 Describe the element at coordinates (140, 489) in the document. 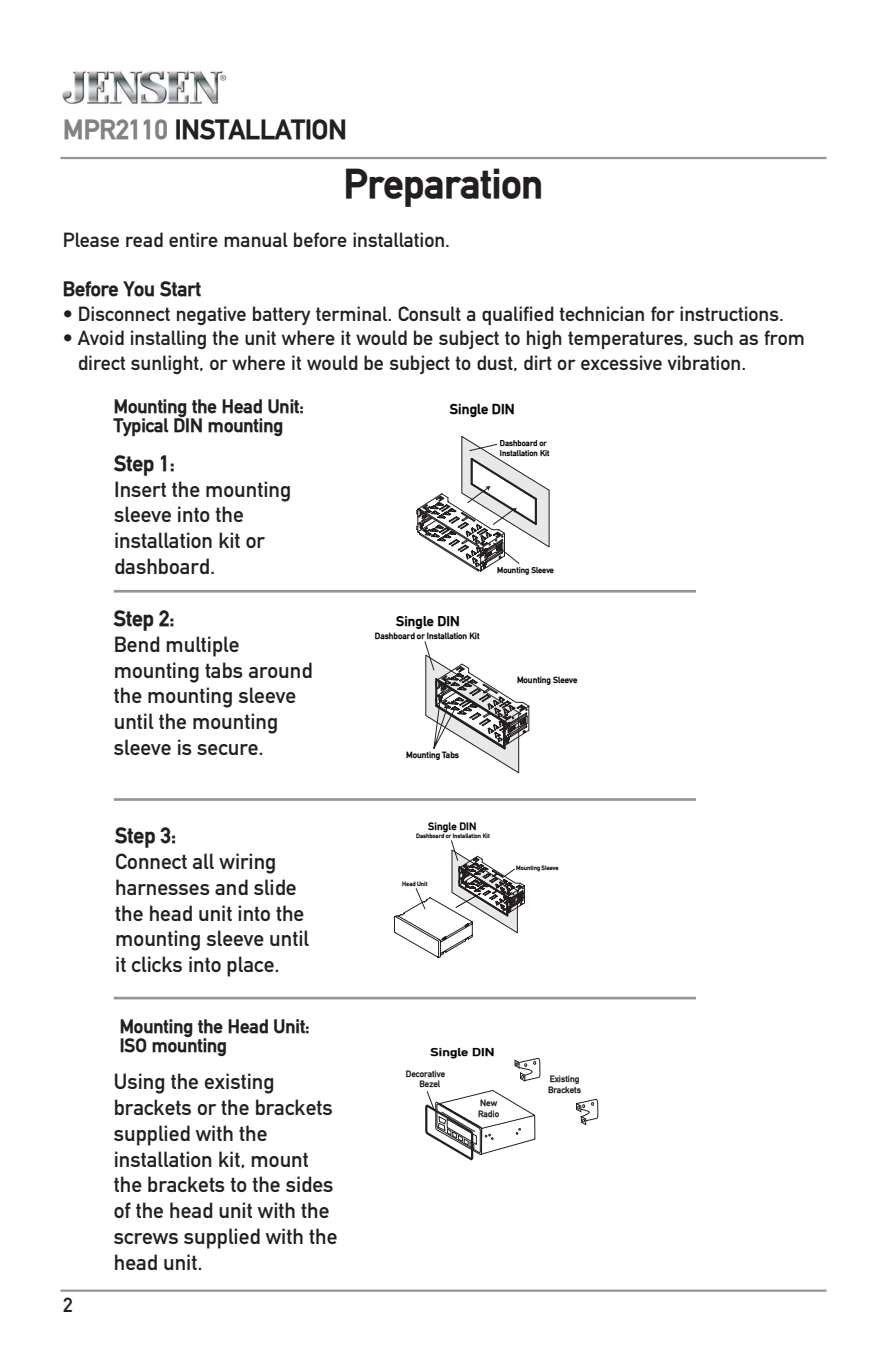

I see `Insert` at that location.
